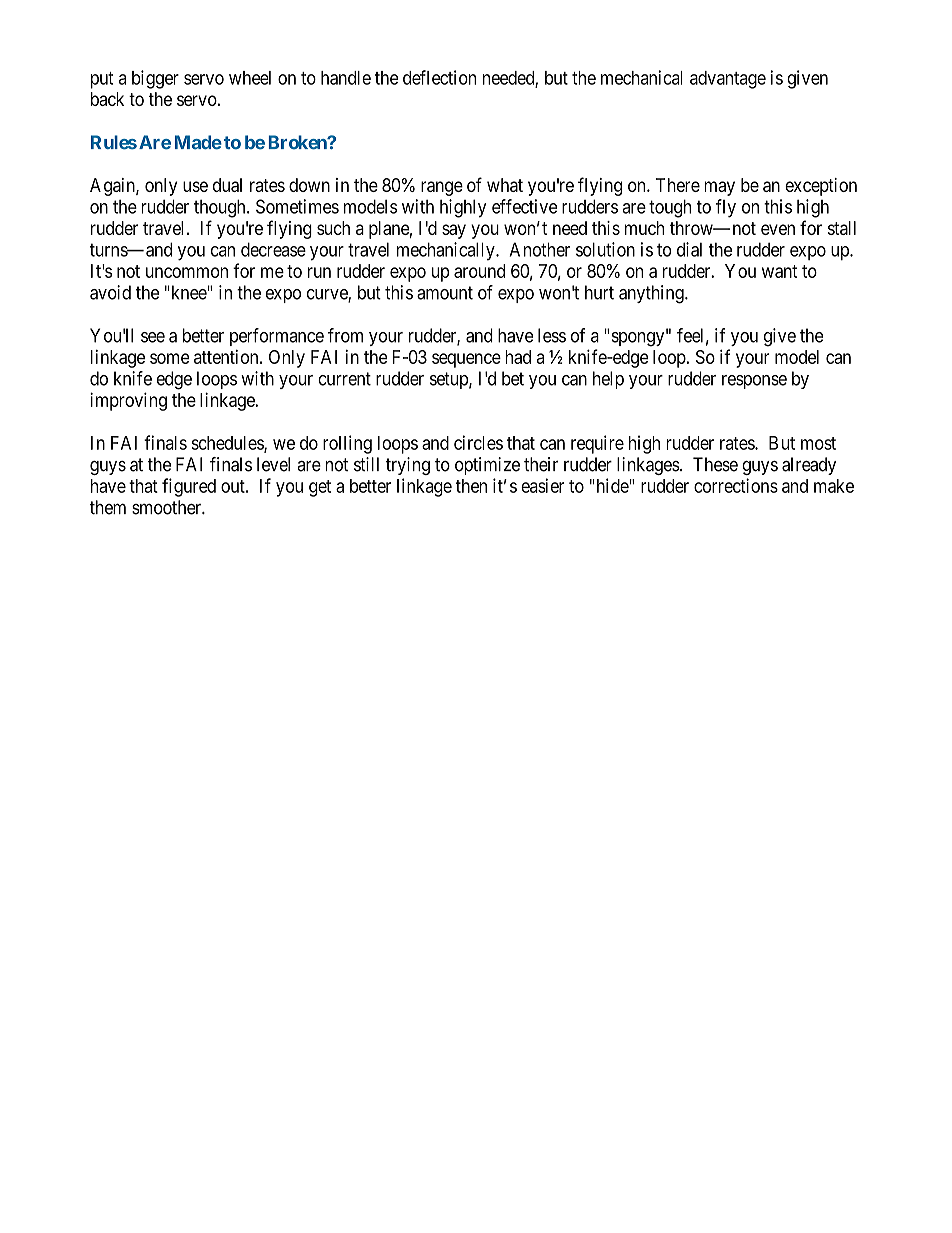 Image resolution: width=952 pixels, height=1233 pixels. Describe the element at coordinates (195, 186) in the screenshot. I see `use` at that location.
